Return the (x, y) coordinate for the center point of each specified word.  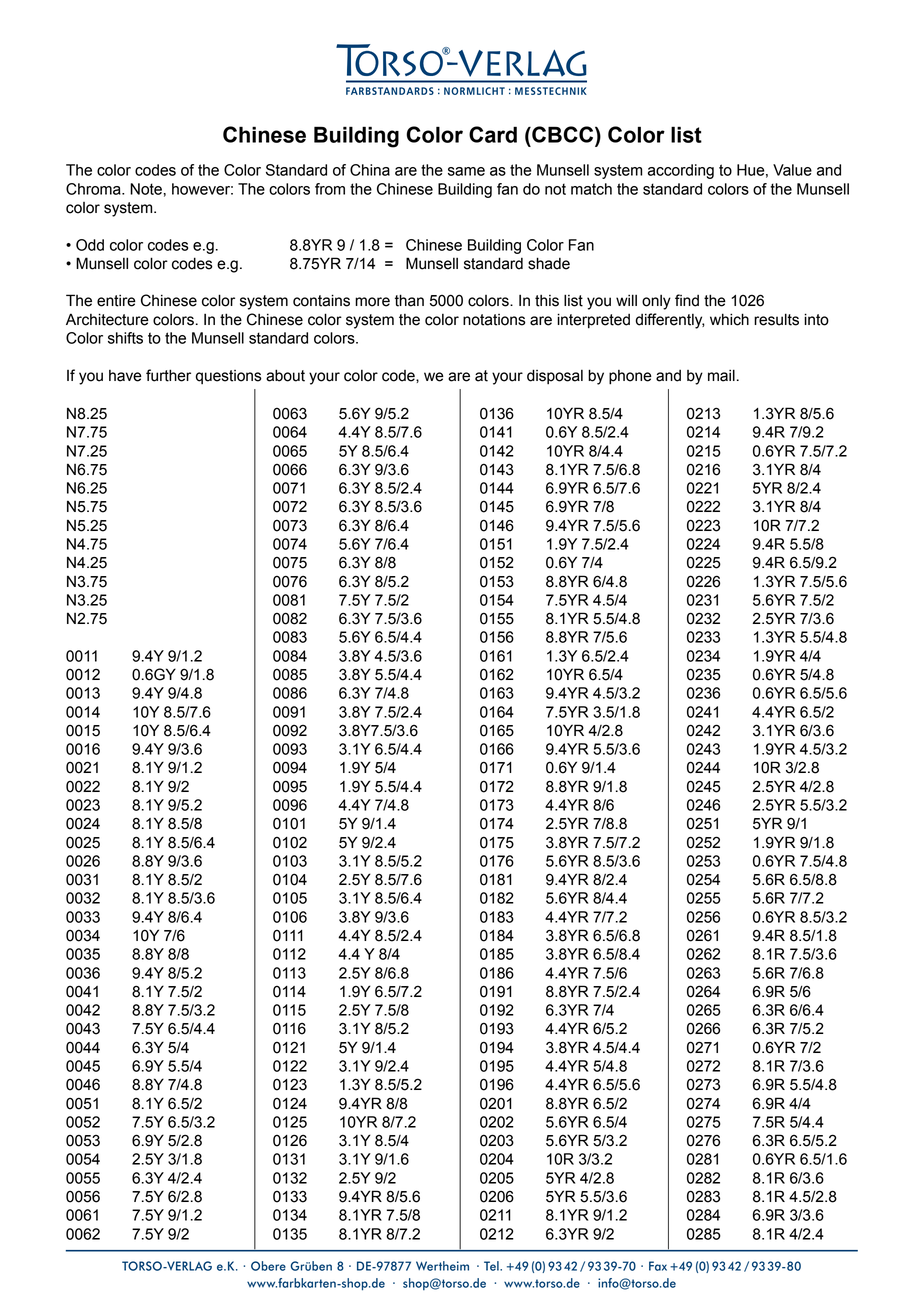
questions (229, 377)
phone (630, 377)
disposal (555, 376)
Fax (658, 1266)
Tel (492, 1266)
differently (670, 321)
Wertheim (442, 1266)
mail (721, 375)
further (168, 375)
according (681, 171)
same (466, 171)
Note (146, 189)
